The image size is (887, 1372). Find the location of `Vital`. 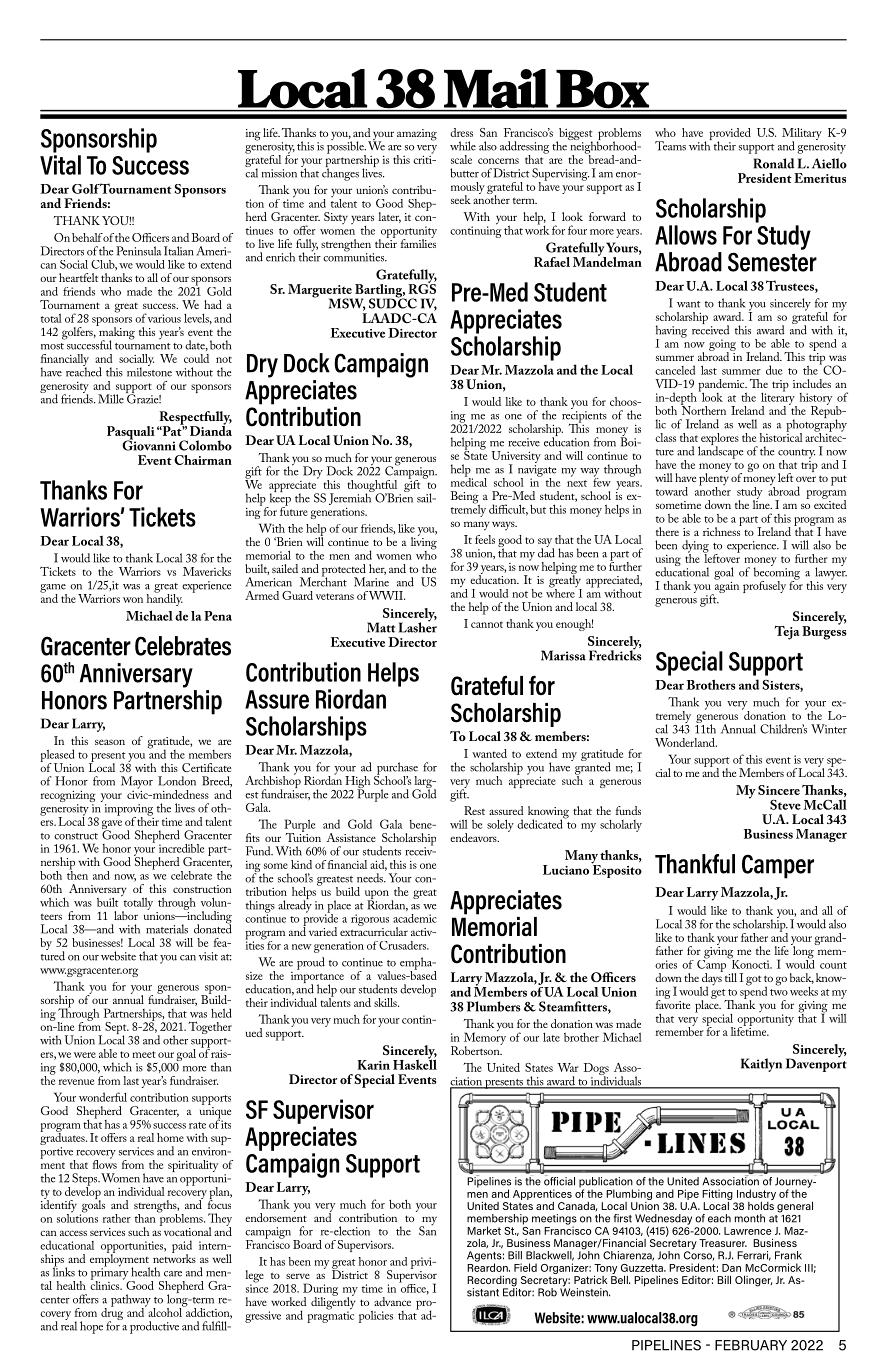

Vital is located at coordinates (60, 165).
